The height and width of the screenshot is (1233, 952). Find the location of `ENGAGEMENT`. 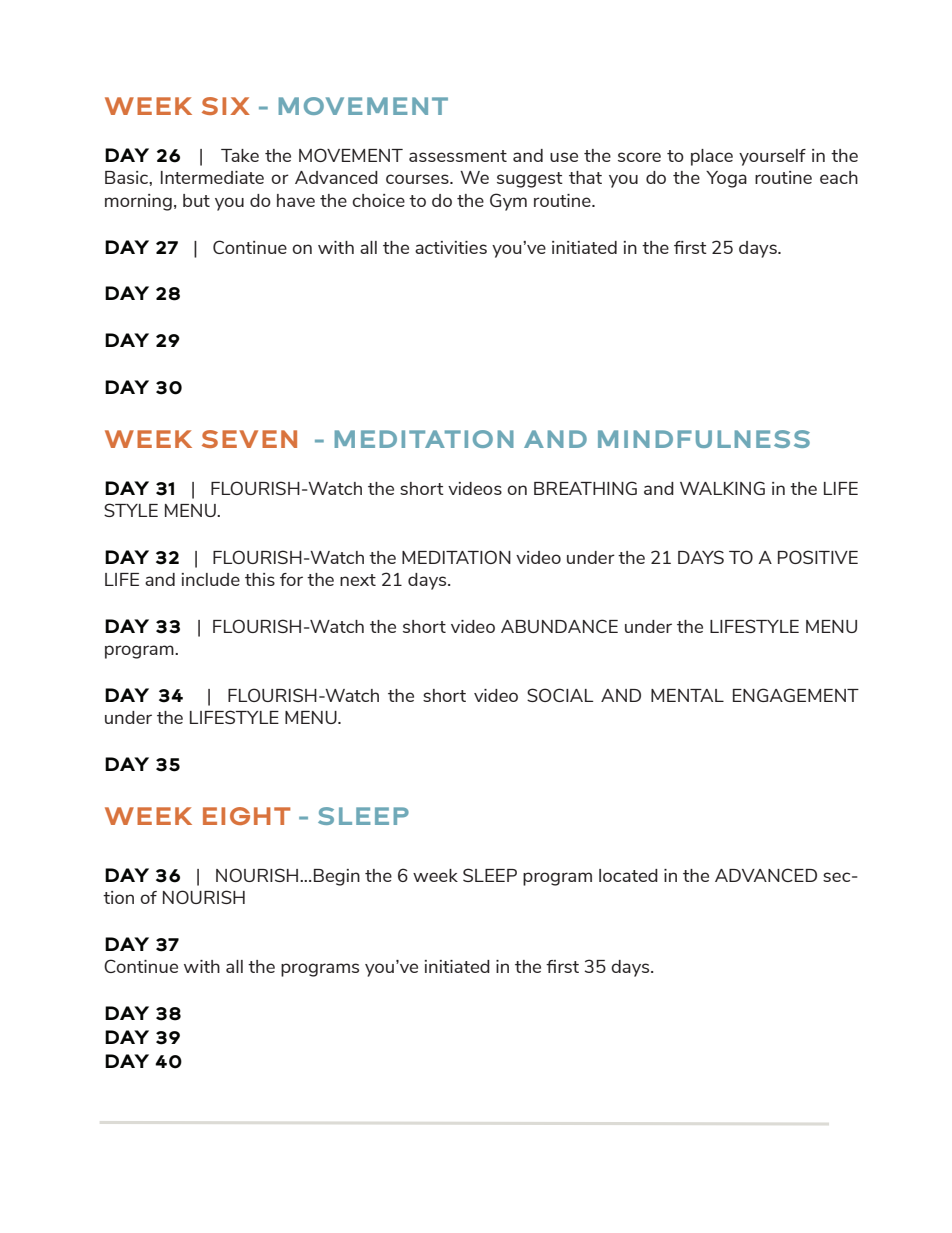

ENGAGEMENT is located at coordinates (796, 695).
